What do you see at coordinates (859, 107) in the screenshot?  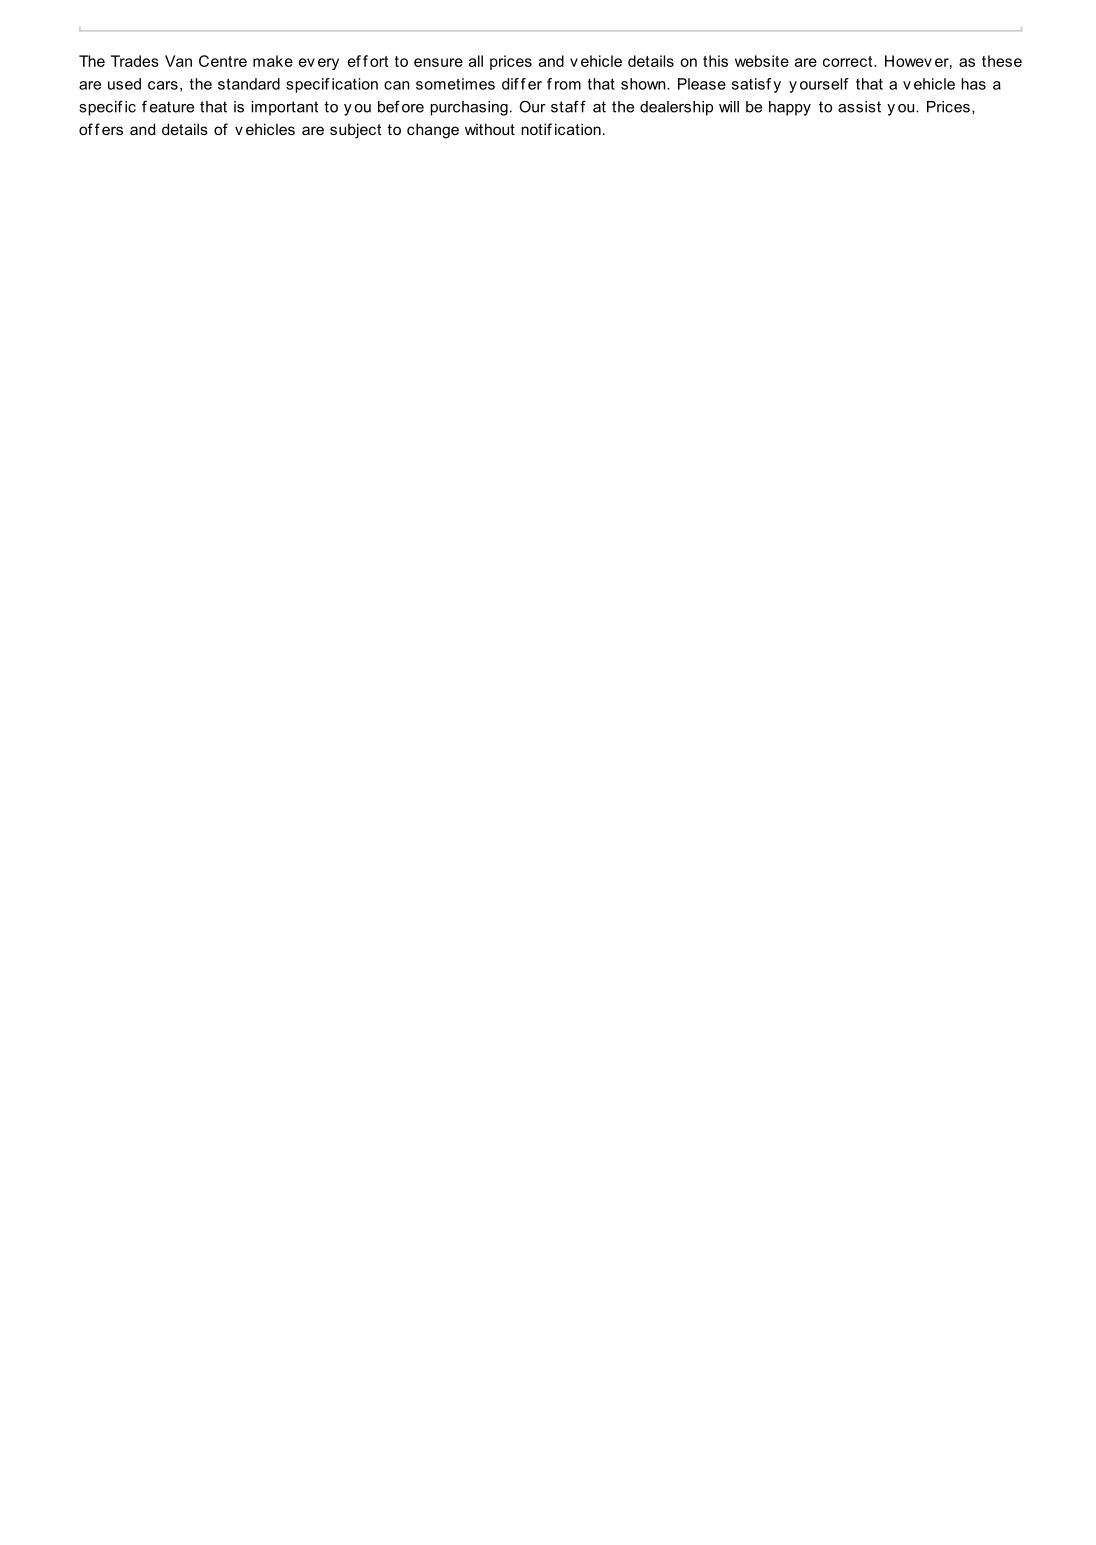 I see `assist` at bounding box center [859, 107].
